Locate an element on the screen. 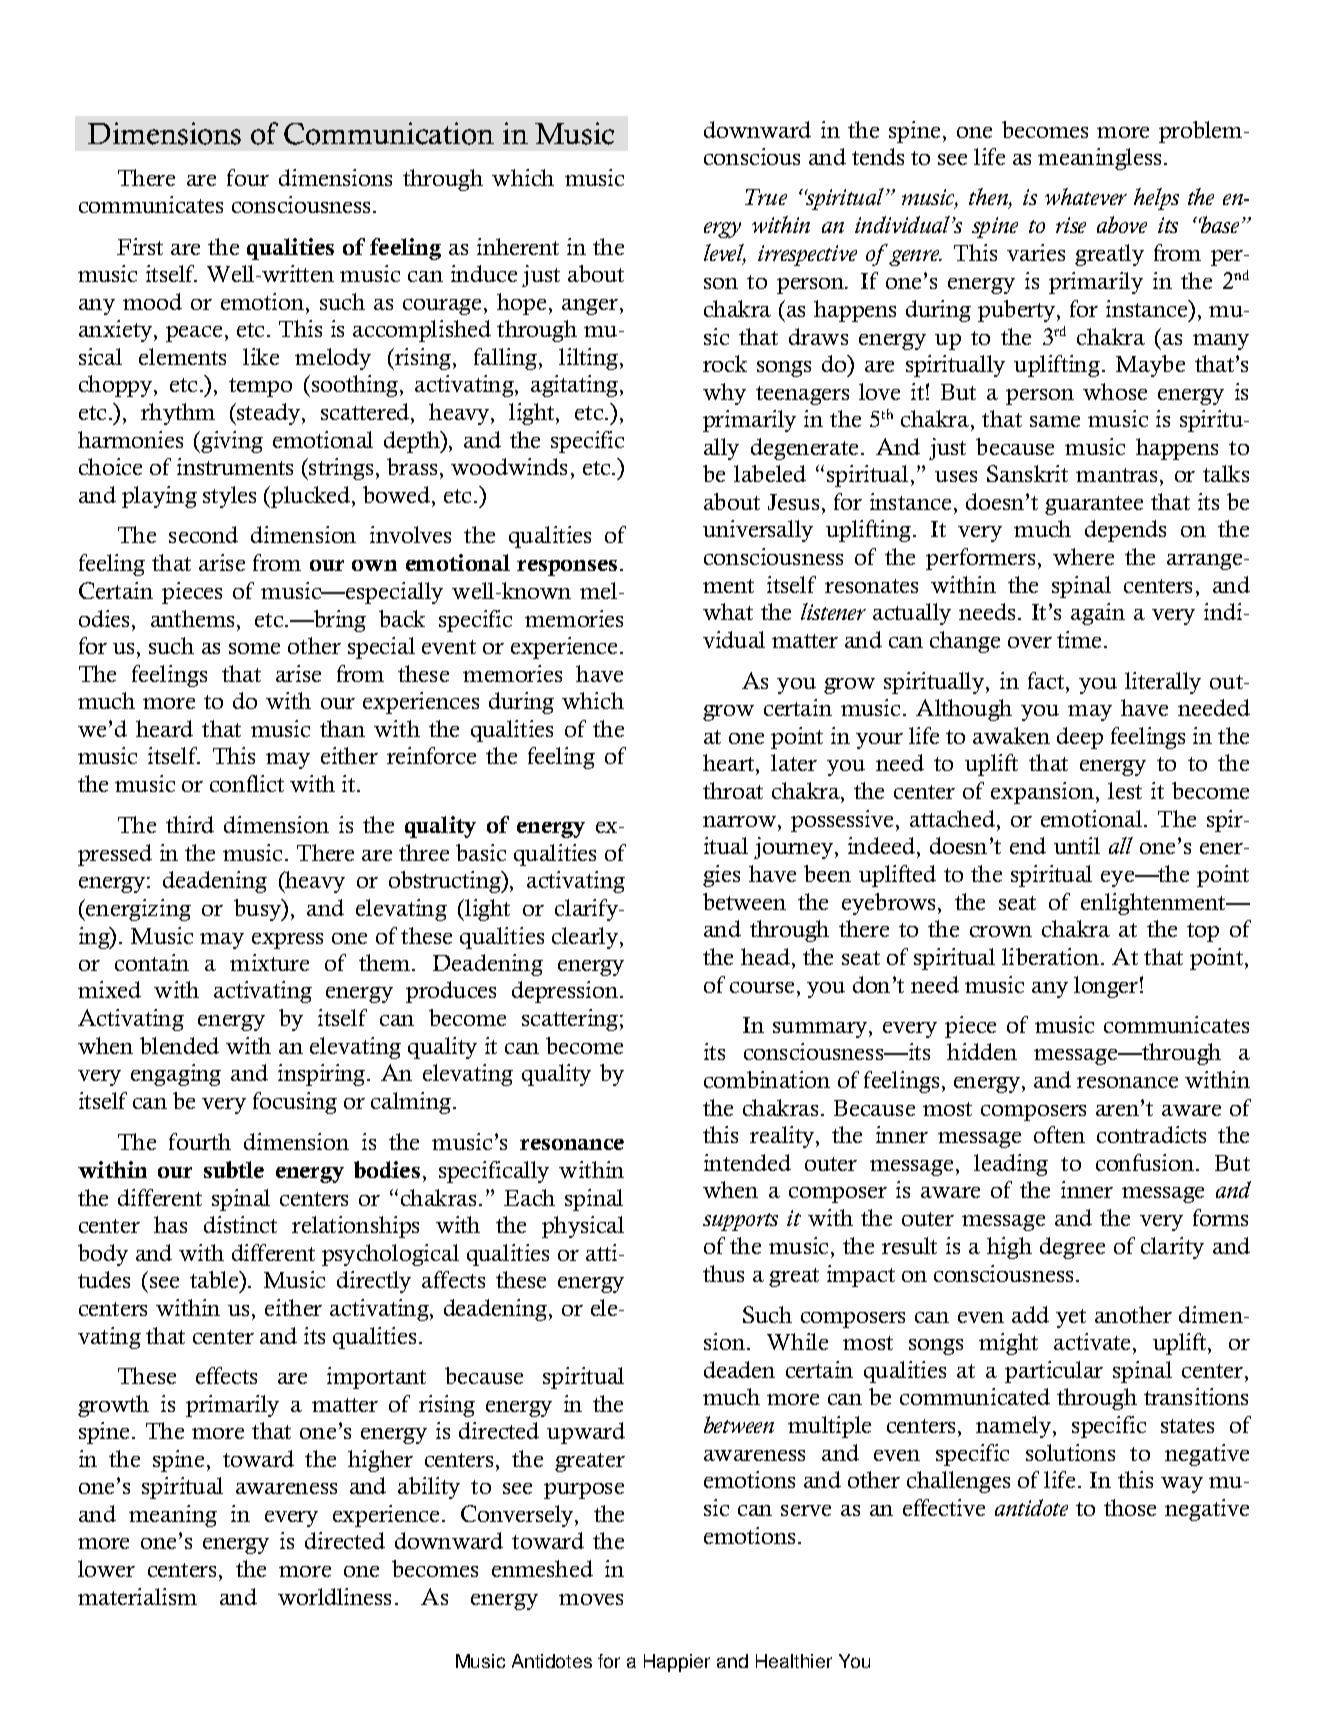 The width and height of the screenshot is (1328, 1719). helps is located at coordinates (1156, 199).
